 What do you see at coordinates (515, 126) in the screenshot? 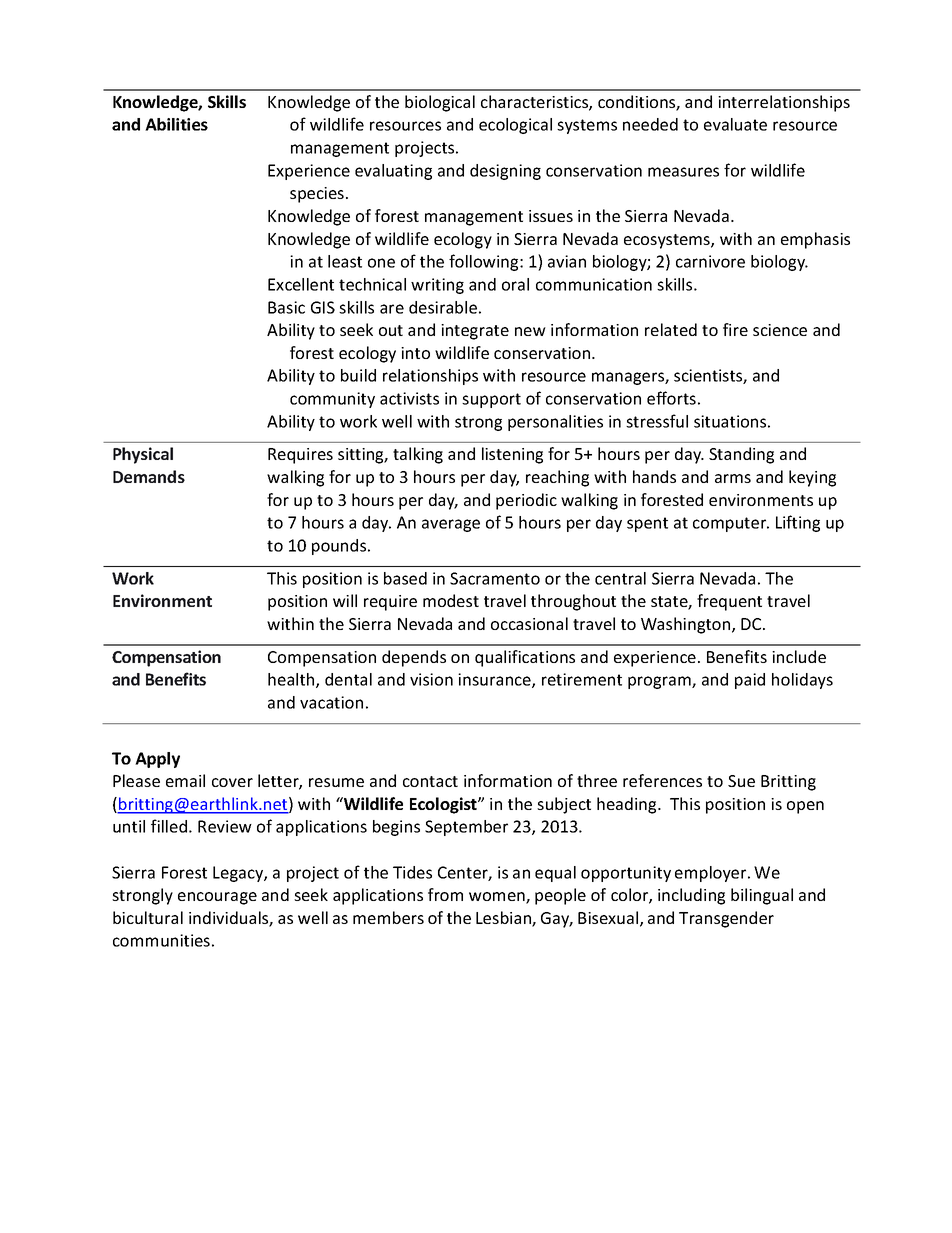
I see `ecological` at bounding box center [515, 126].
